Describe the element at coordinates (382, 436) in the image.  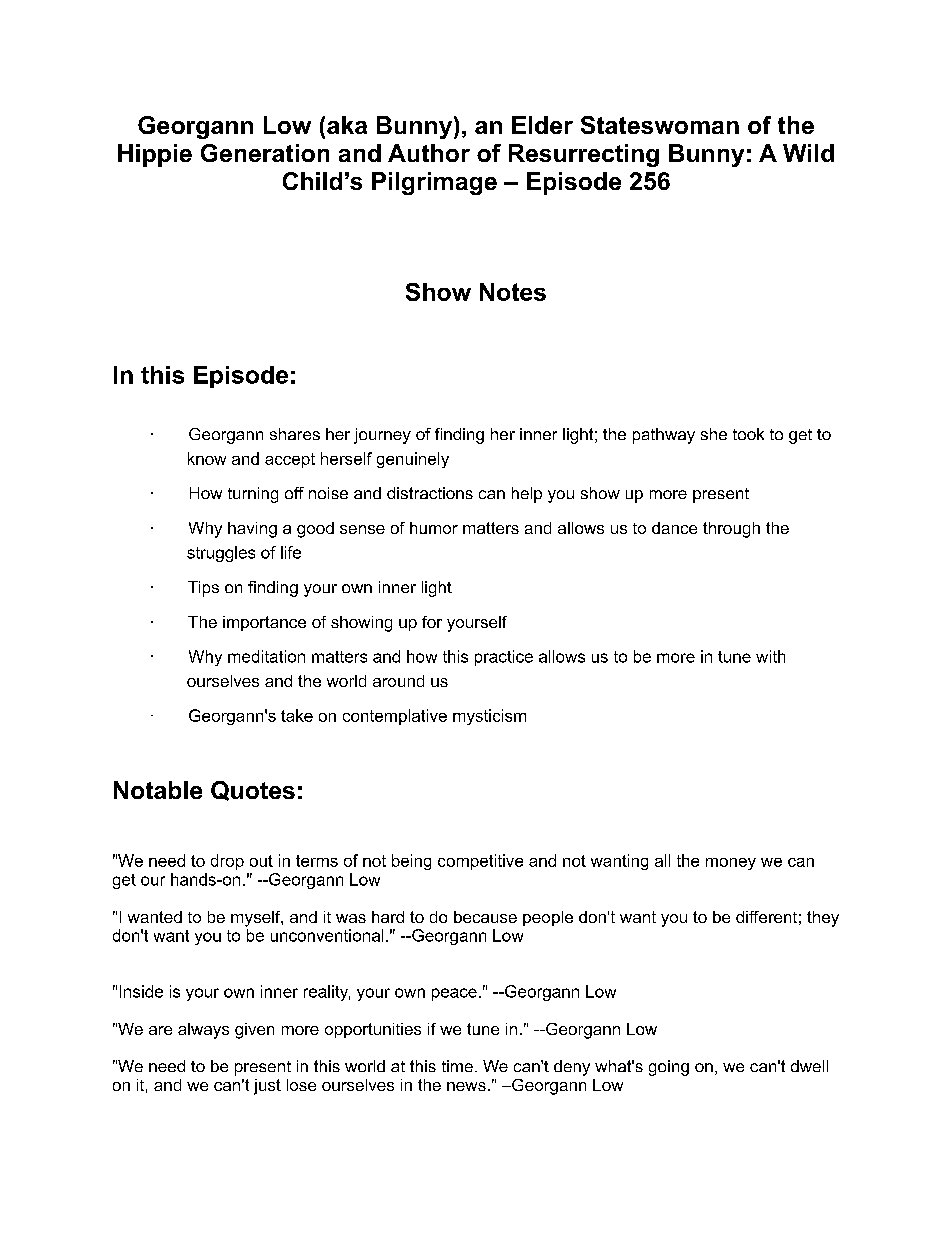
I see `journey` at that location.
